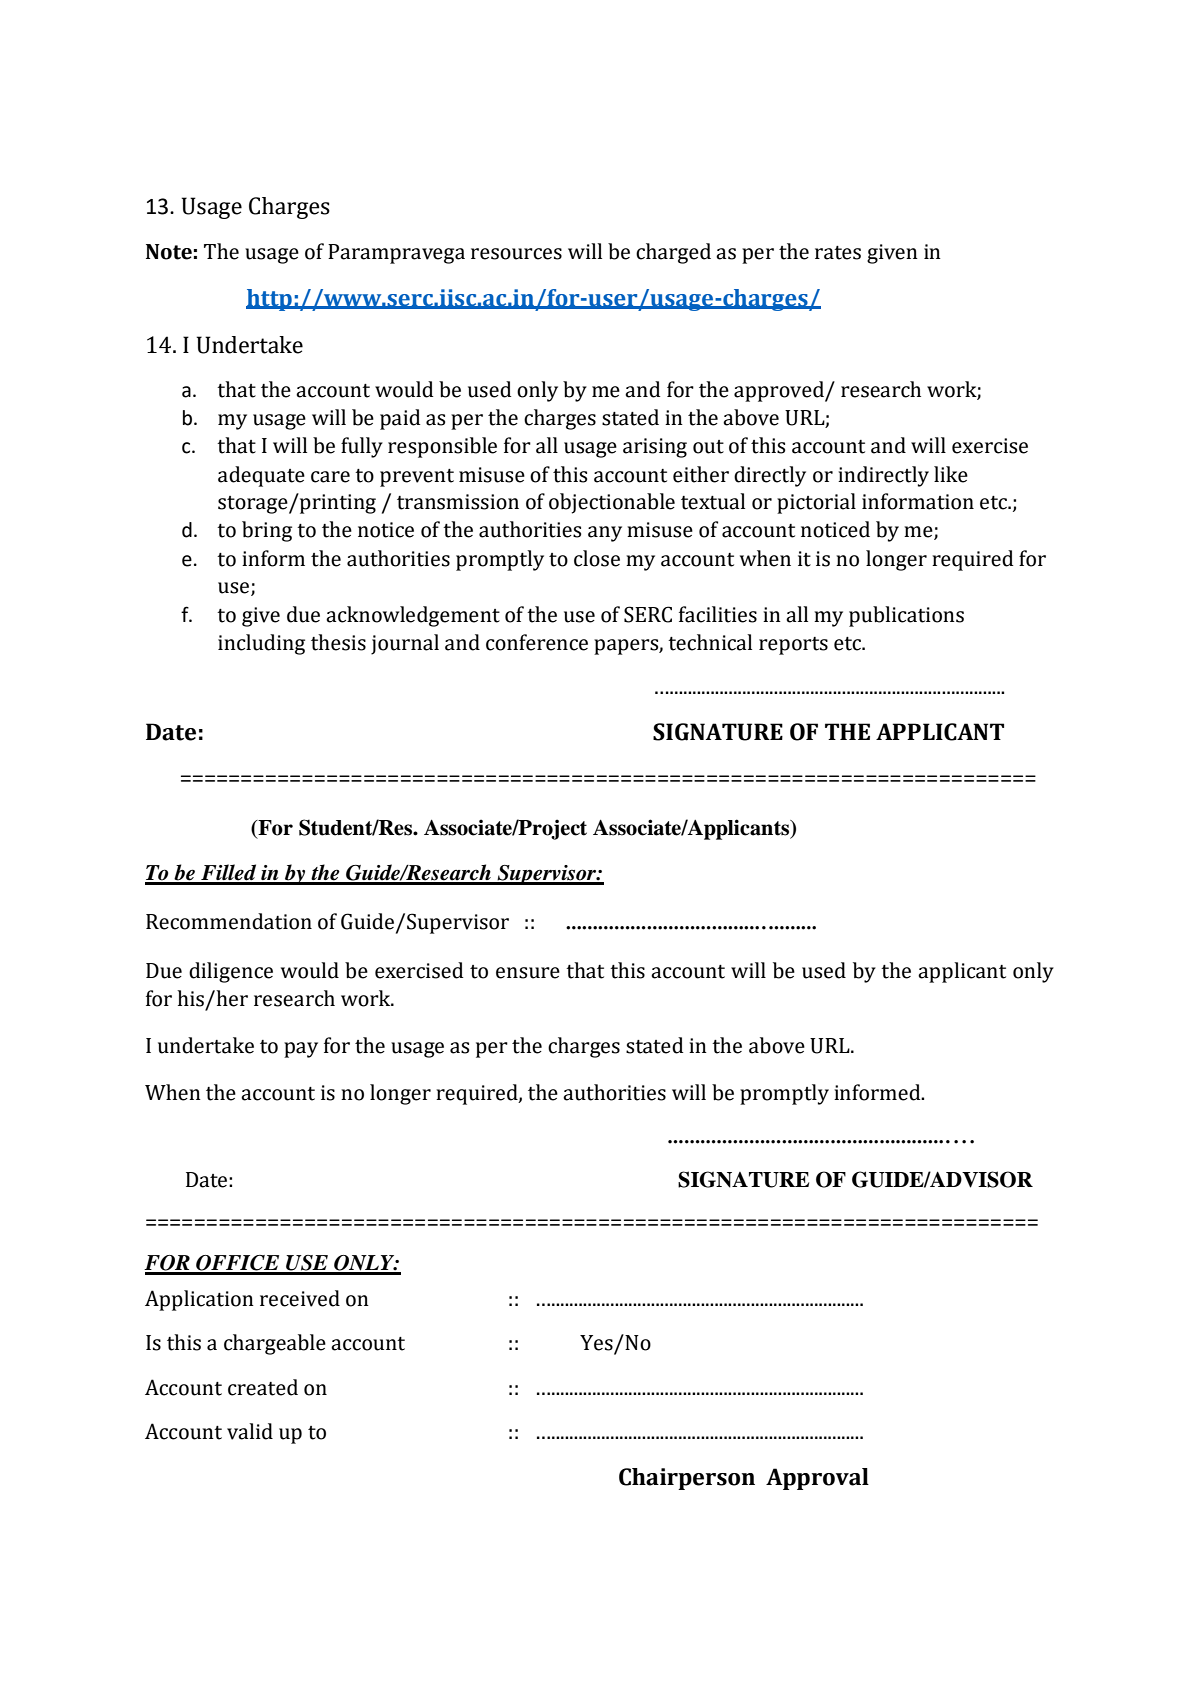  Describe the element at coordinates (838, 253) in the screenshot. I see `rates` at that location.
